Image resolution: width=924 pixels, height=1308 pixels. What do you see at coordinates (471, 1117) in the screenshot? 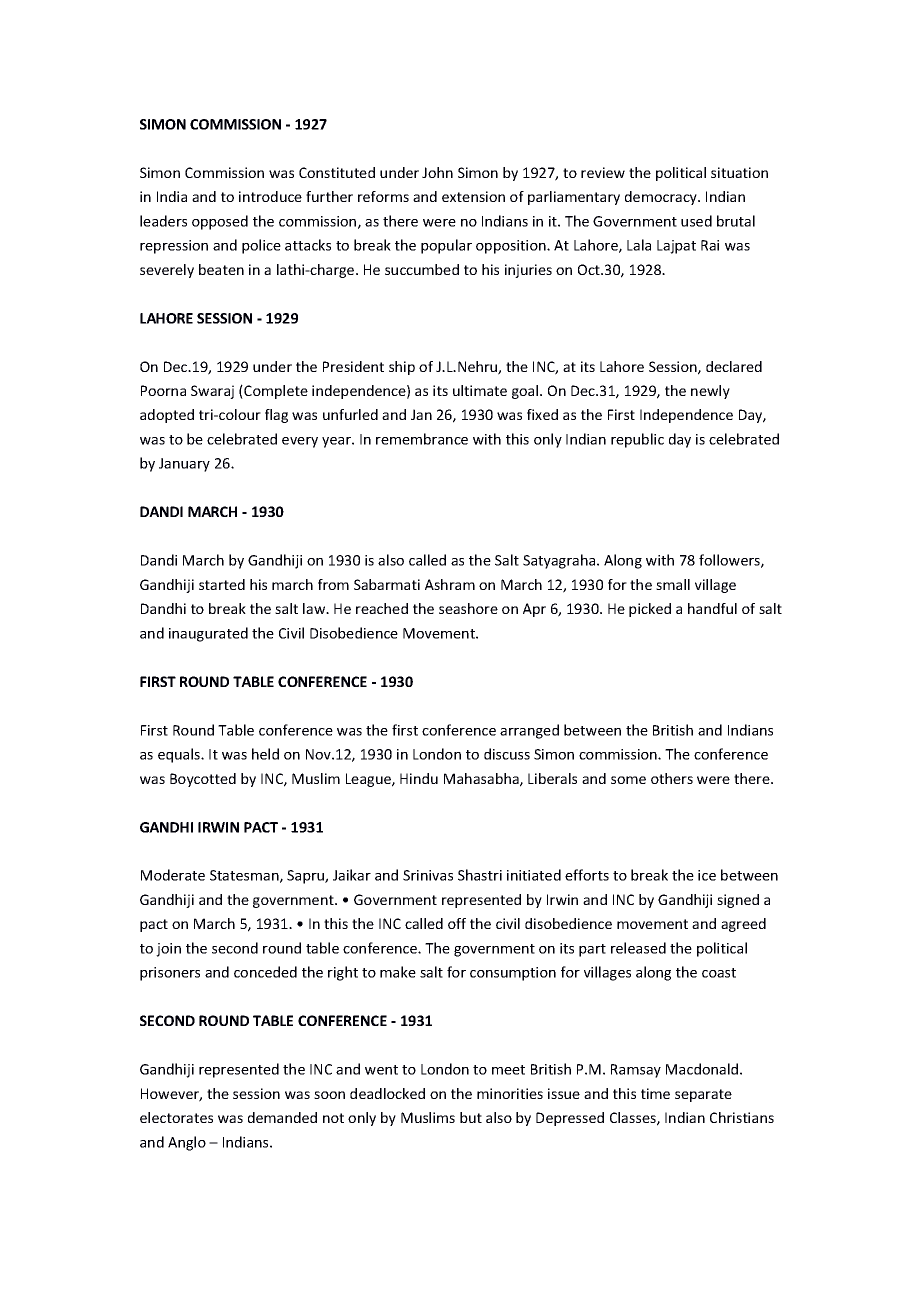
I see `but` at bounding box center [471, 1117].
